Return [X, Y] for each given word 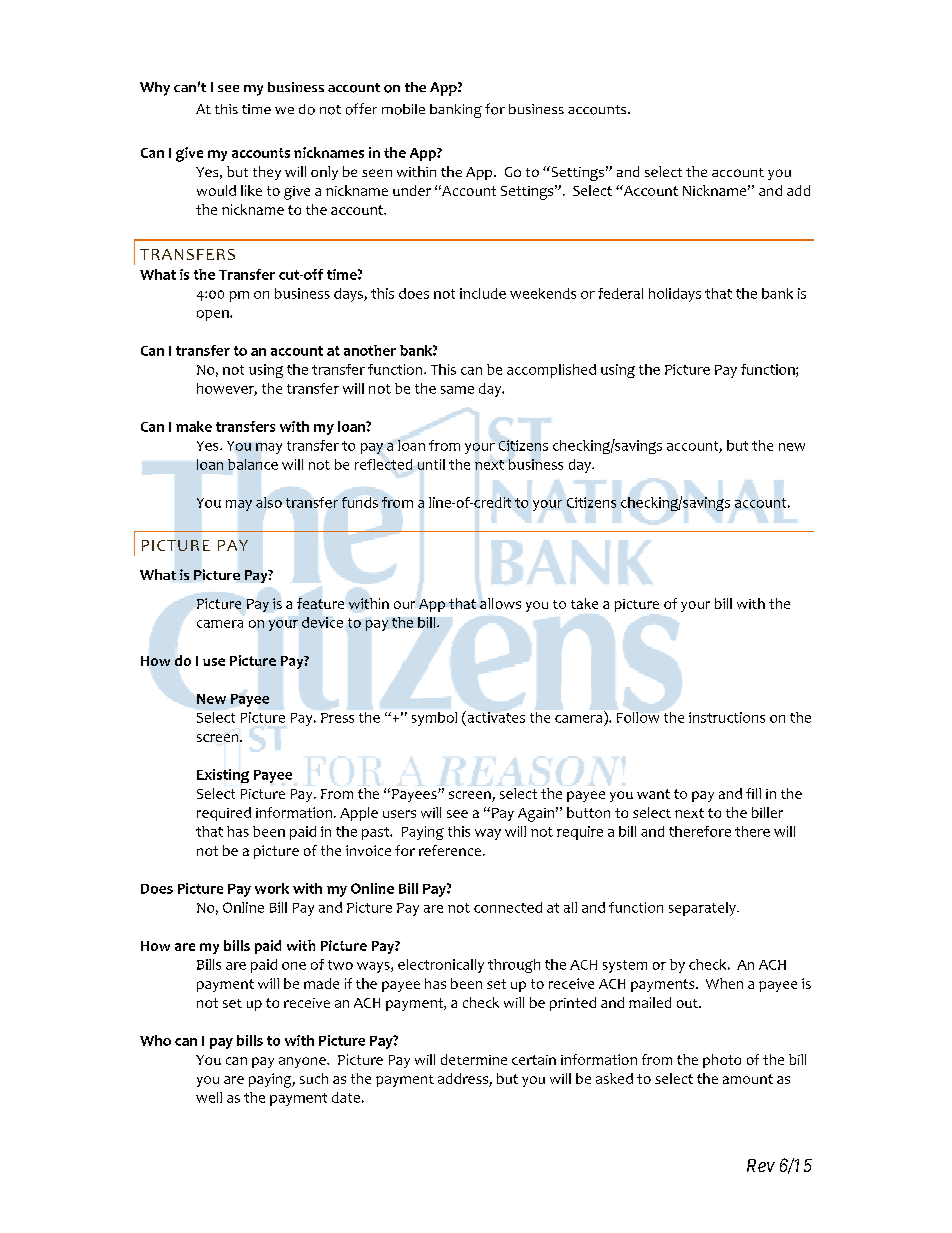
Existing [223, 776]
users [399, 814]
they [267, 173]
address [463, 1078]
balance [253, 464]
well [209, 1097]
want [653, 794]
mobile [403, 109]
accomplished [551, 371]
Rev [761, 1165]
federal [620, 293]
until [431, 464]
